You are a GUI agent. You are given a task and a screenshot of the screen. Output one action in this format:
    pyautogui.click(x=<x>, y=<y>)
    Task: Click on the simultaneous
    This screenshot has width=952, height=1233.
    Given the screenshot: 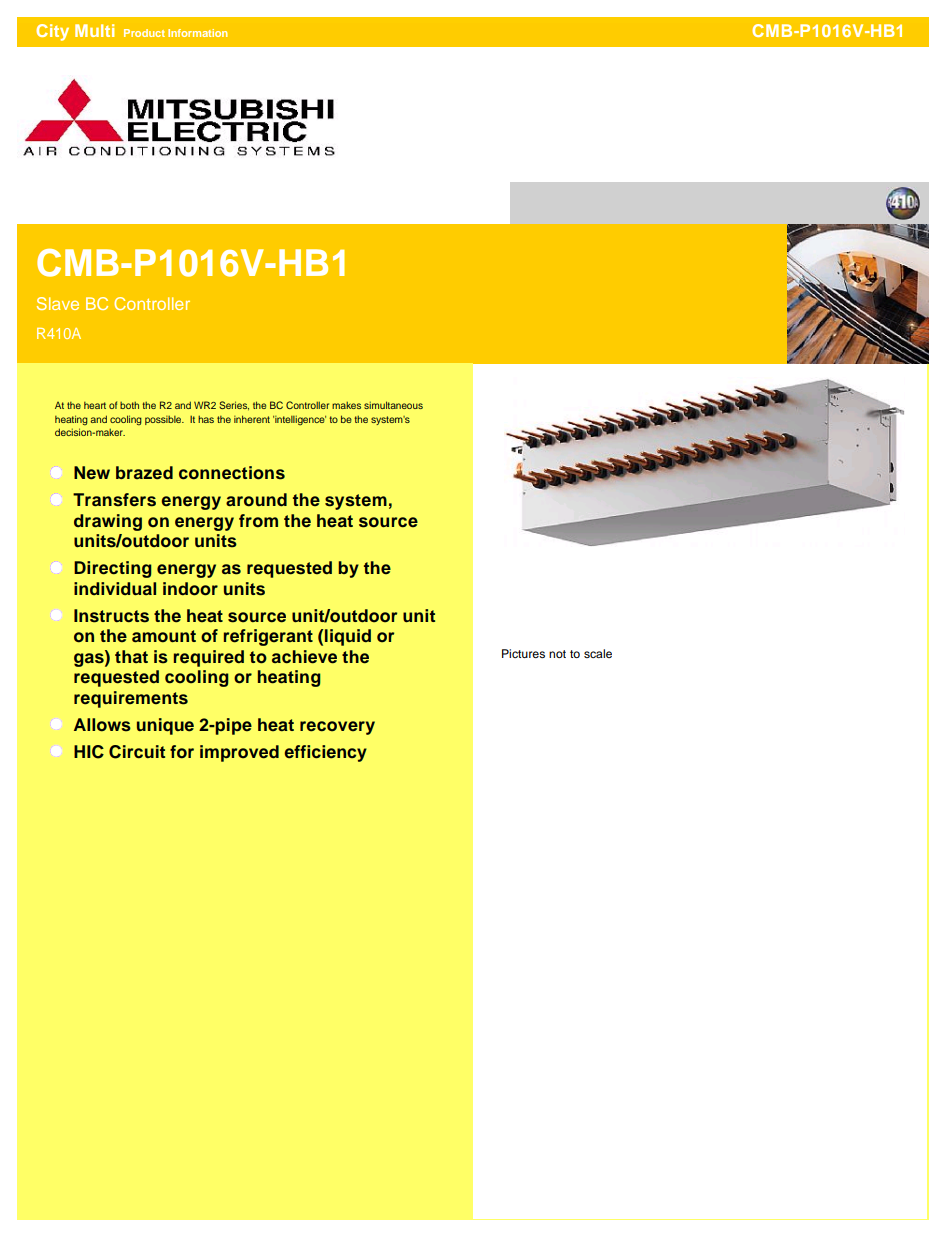 What is the action you would take?
    pyautogui.click(x=393, y=405)
